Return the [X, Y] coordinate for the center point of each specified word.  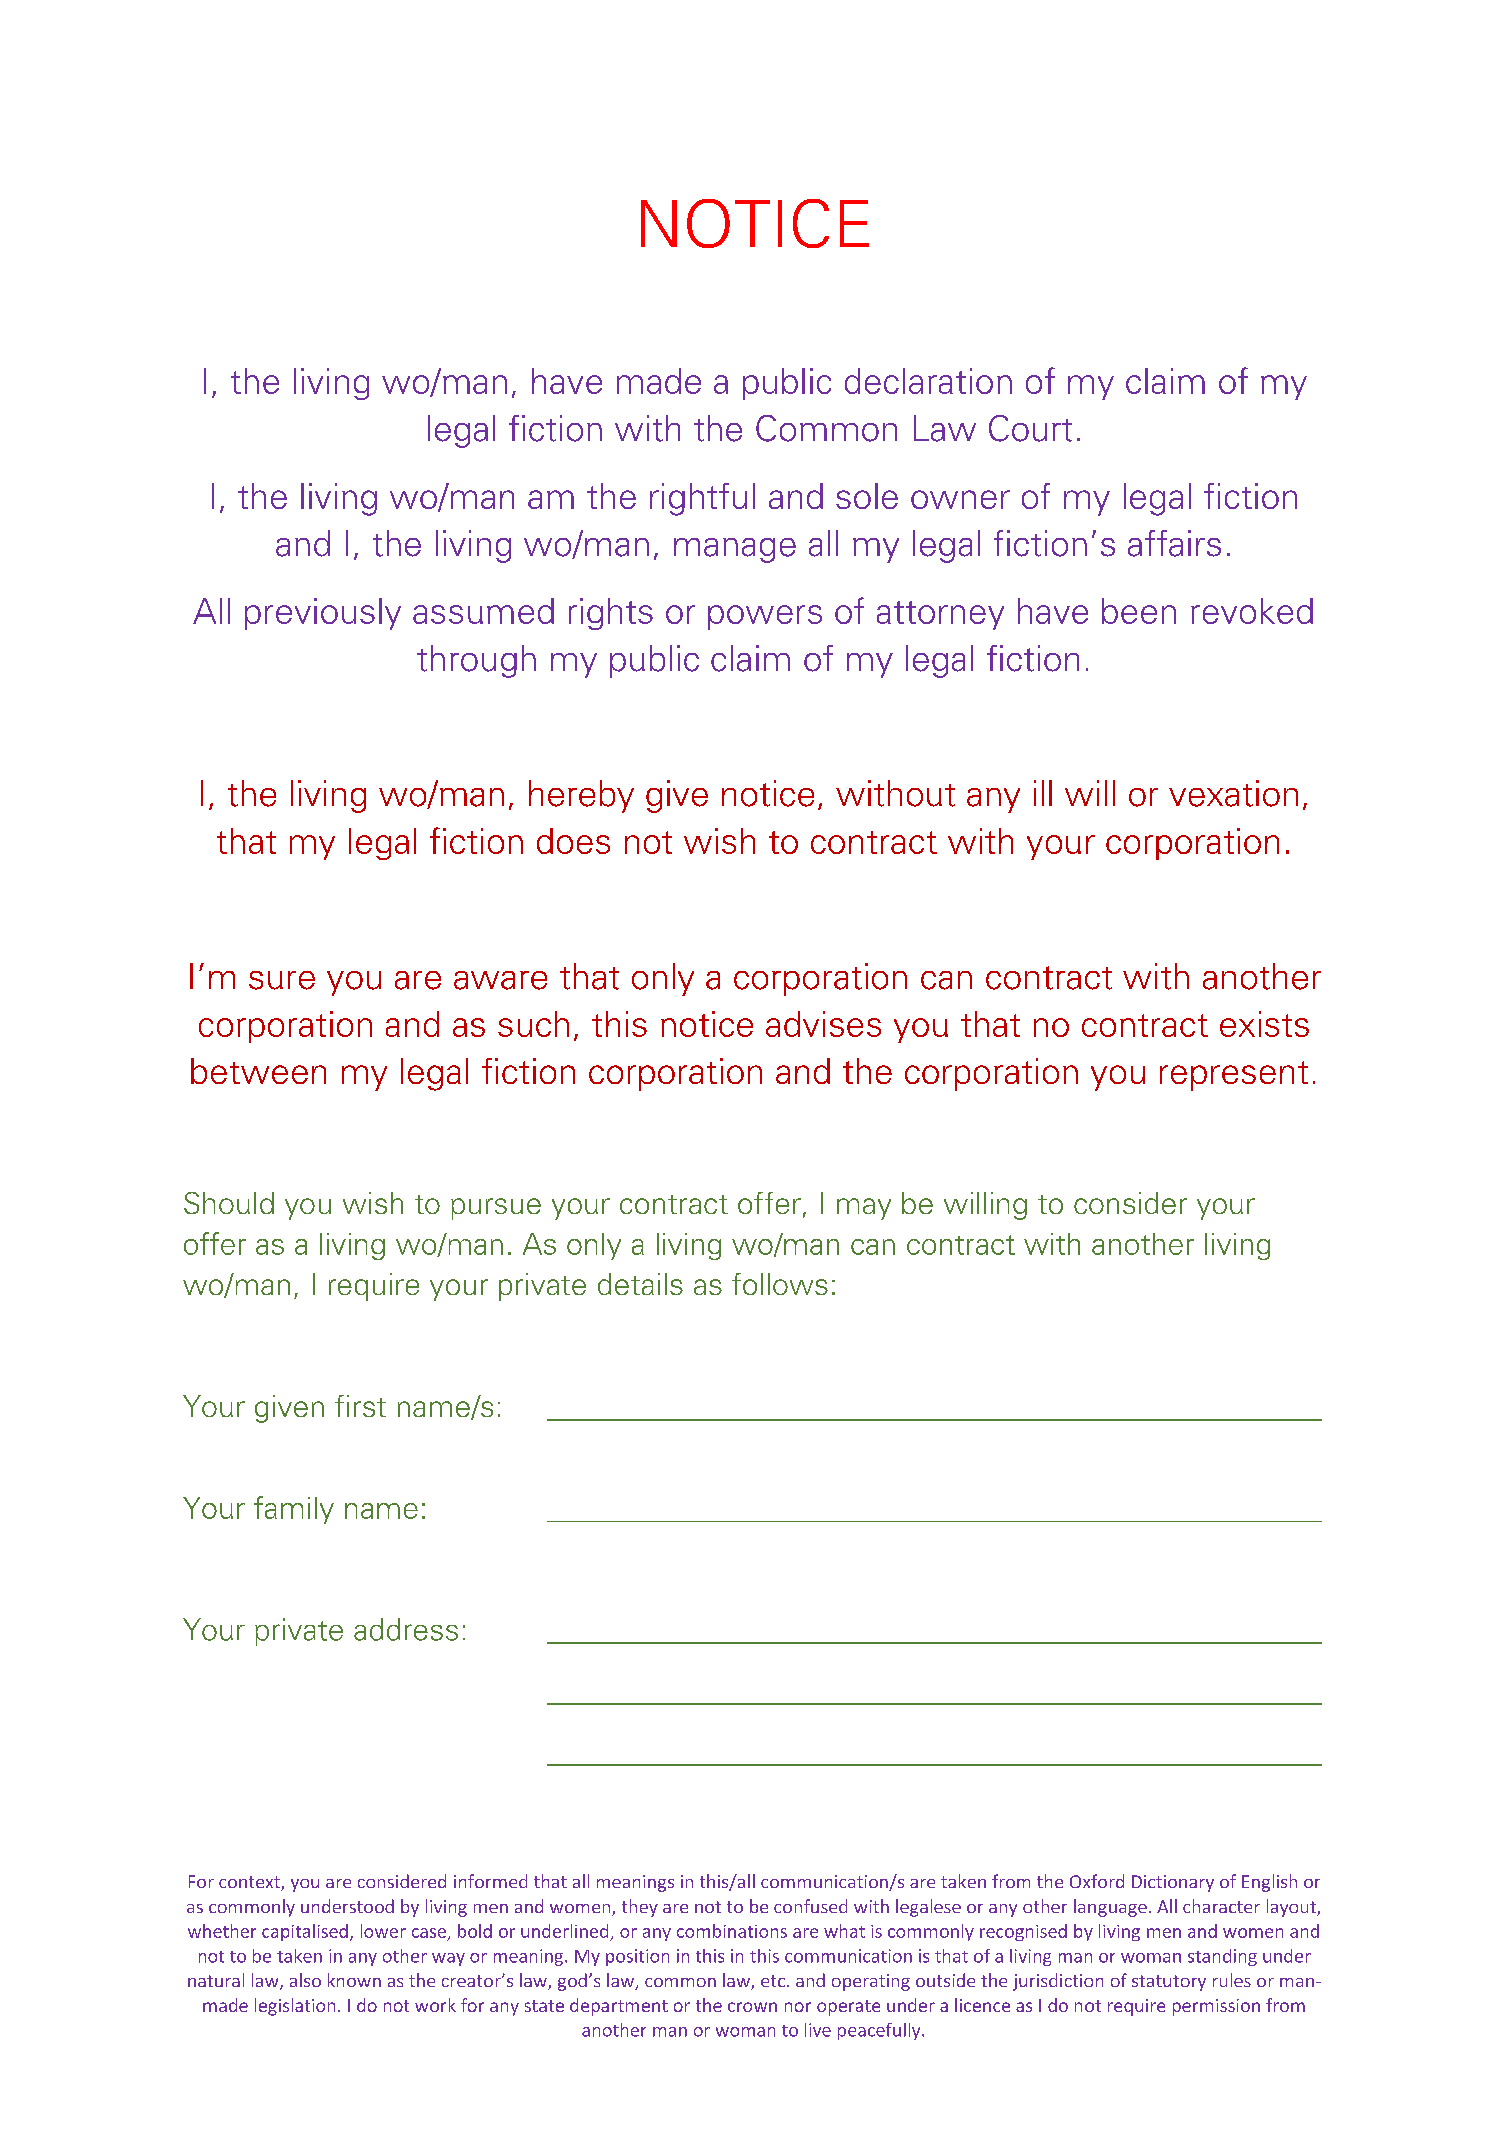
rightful [702, 499]
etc [773, 1981]
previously [323, 614]
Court [1030, 428]
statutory [1169, 1983]
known [354, 1980]
